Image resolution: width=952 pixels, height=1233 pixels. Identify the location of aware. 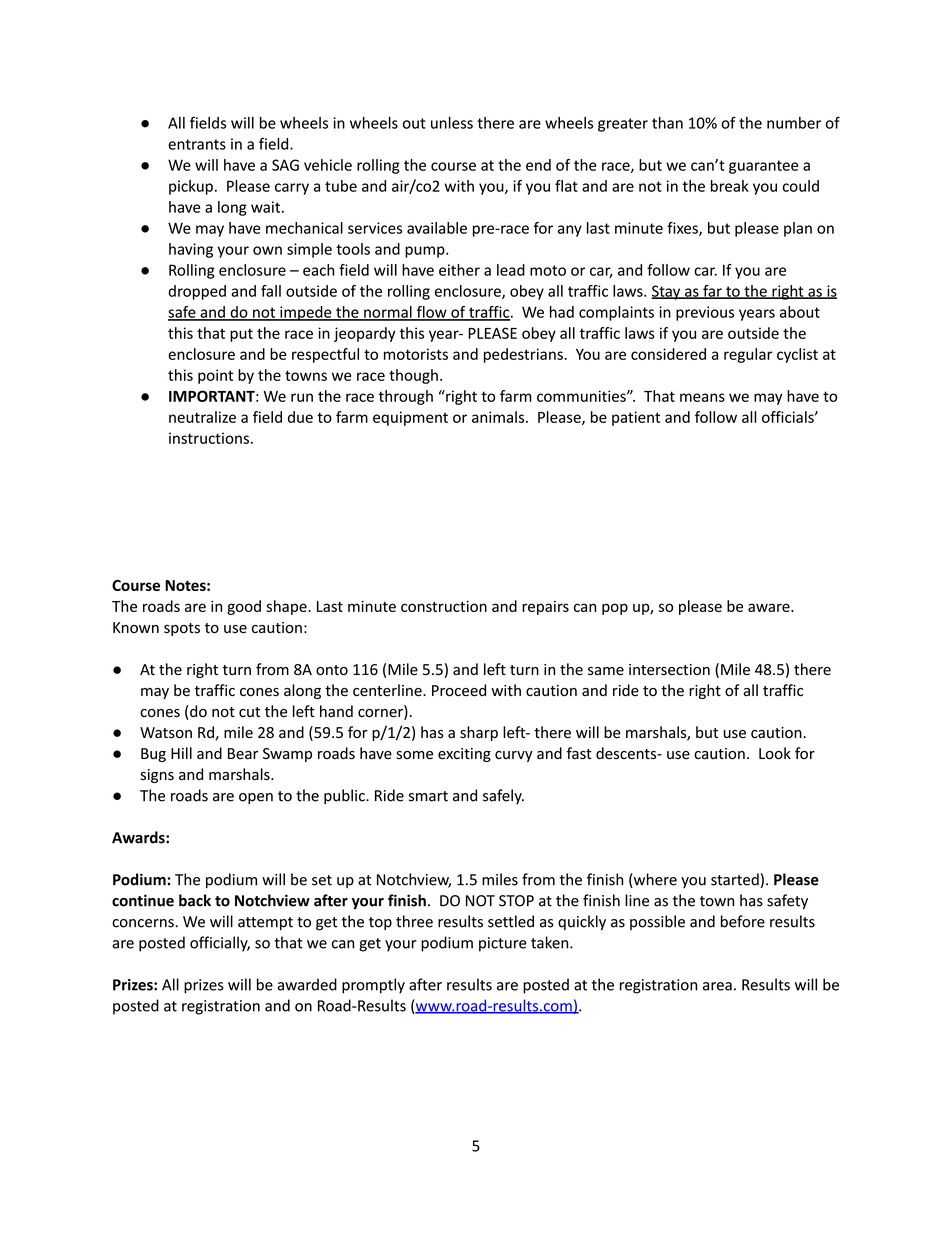
(770, 607).
